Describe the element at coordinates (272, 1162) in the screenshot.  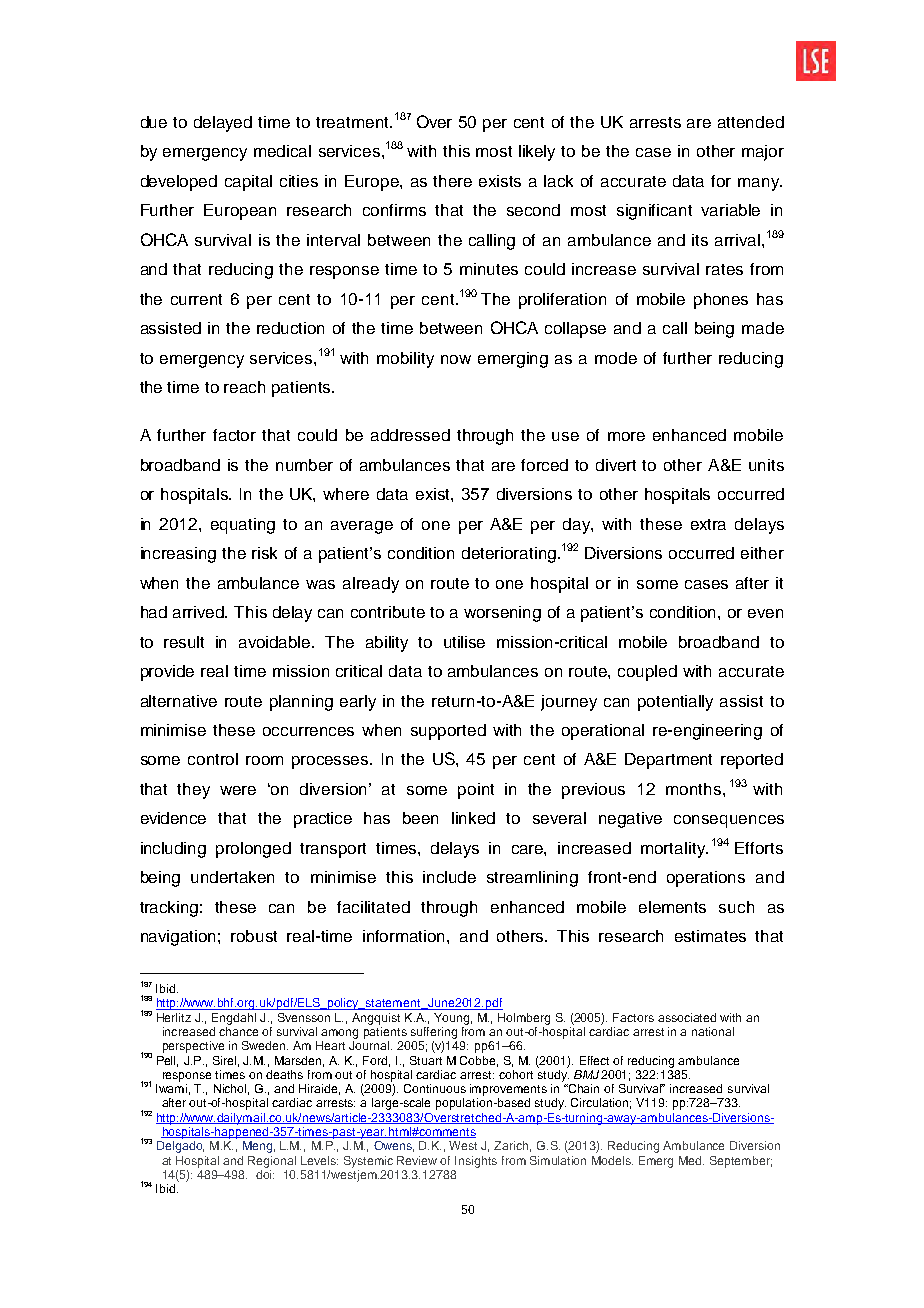
I see `Regional` at that location.
